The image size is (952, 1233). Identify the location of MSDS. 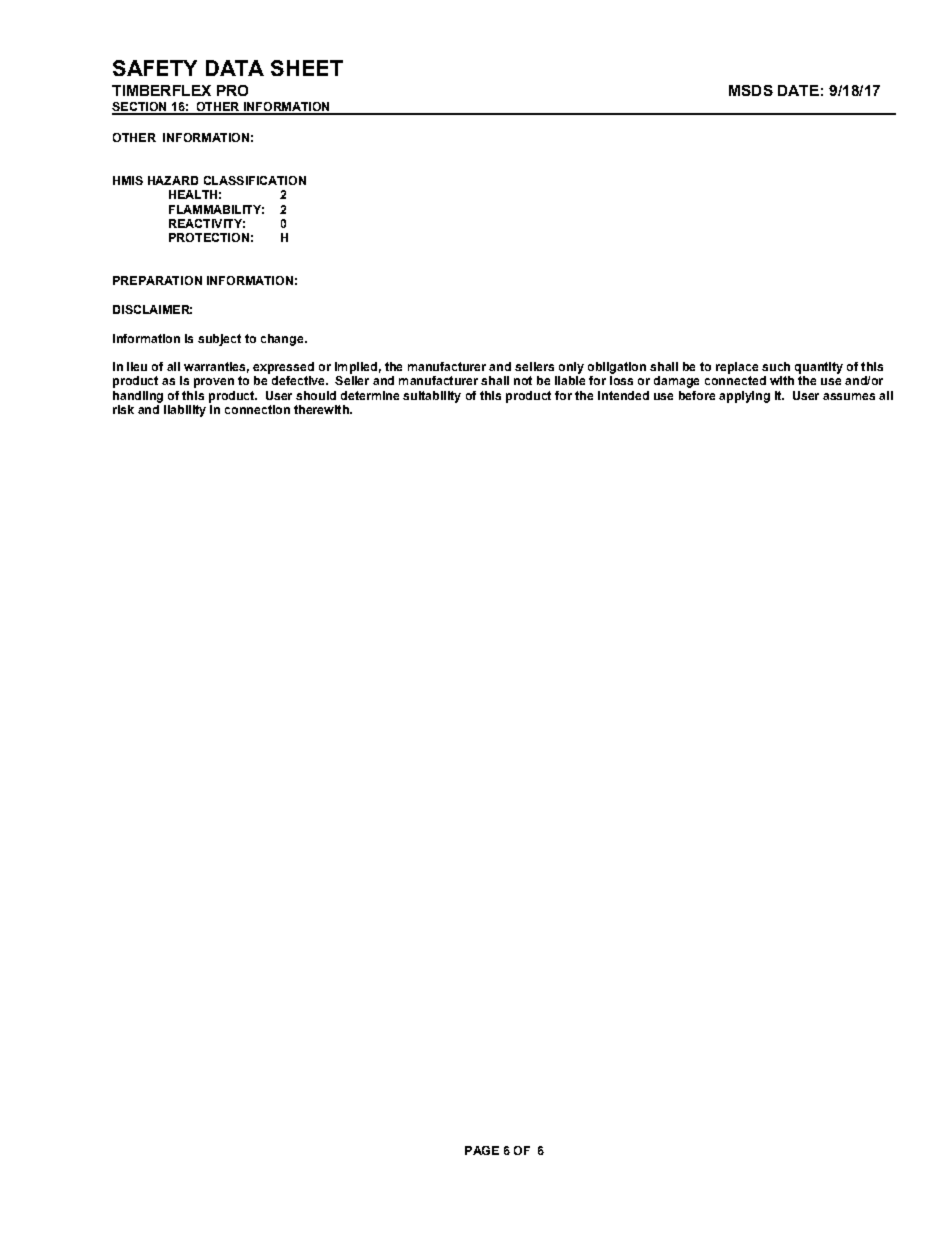
(751, 90).
